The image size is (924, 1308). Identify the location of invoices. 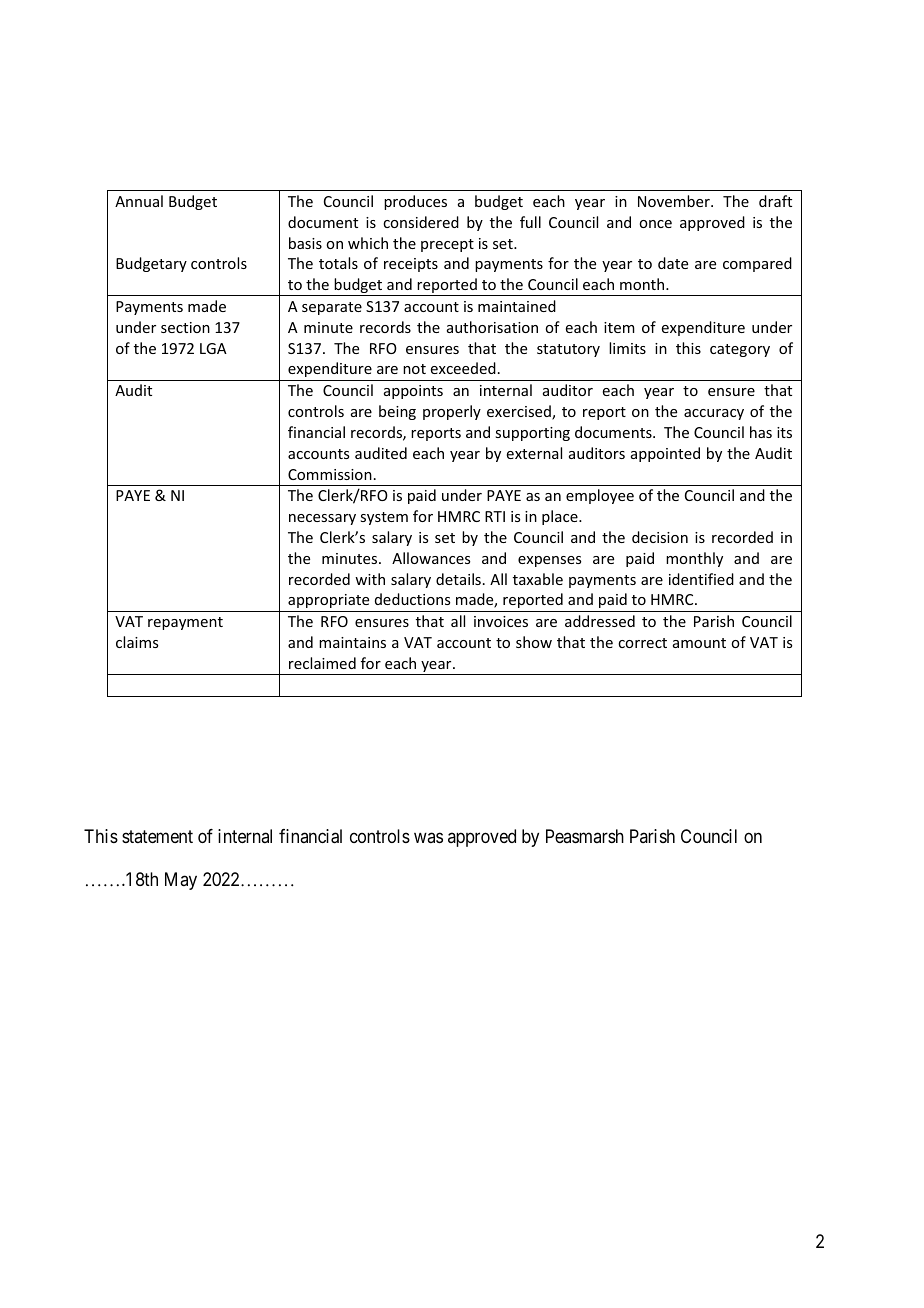
(501, 621).
